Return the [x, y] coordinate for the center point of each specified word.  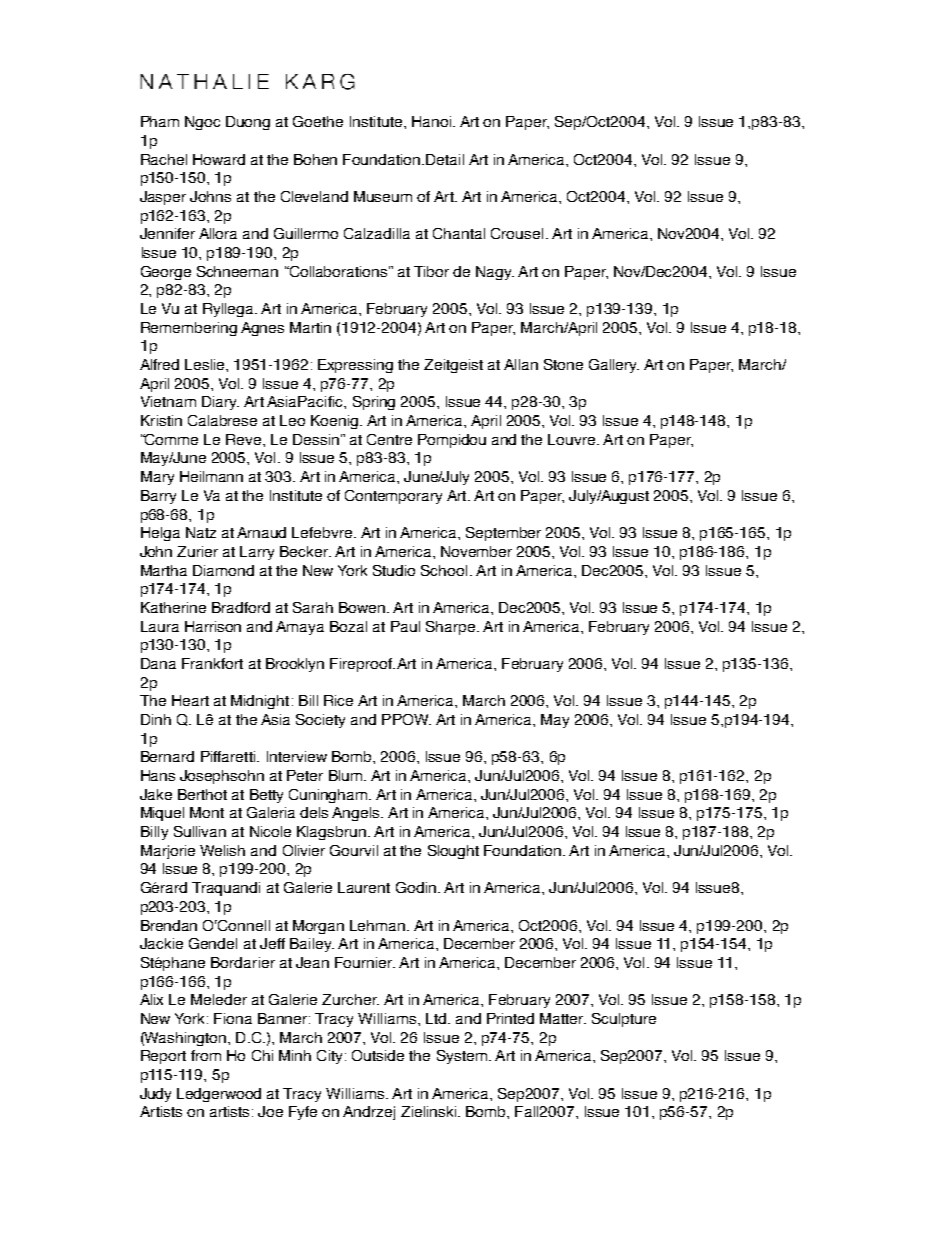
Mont [207, 812]
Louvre [571, 439]
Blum [347, 775]
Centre [389, 439]
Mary [157, 478]
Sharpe [450, 628]
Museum [383, 196]
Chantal [459, 233]
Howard [219, 159]
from [206, 1055]
